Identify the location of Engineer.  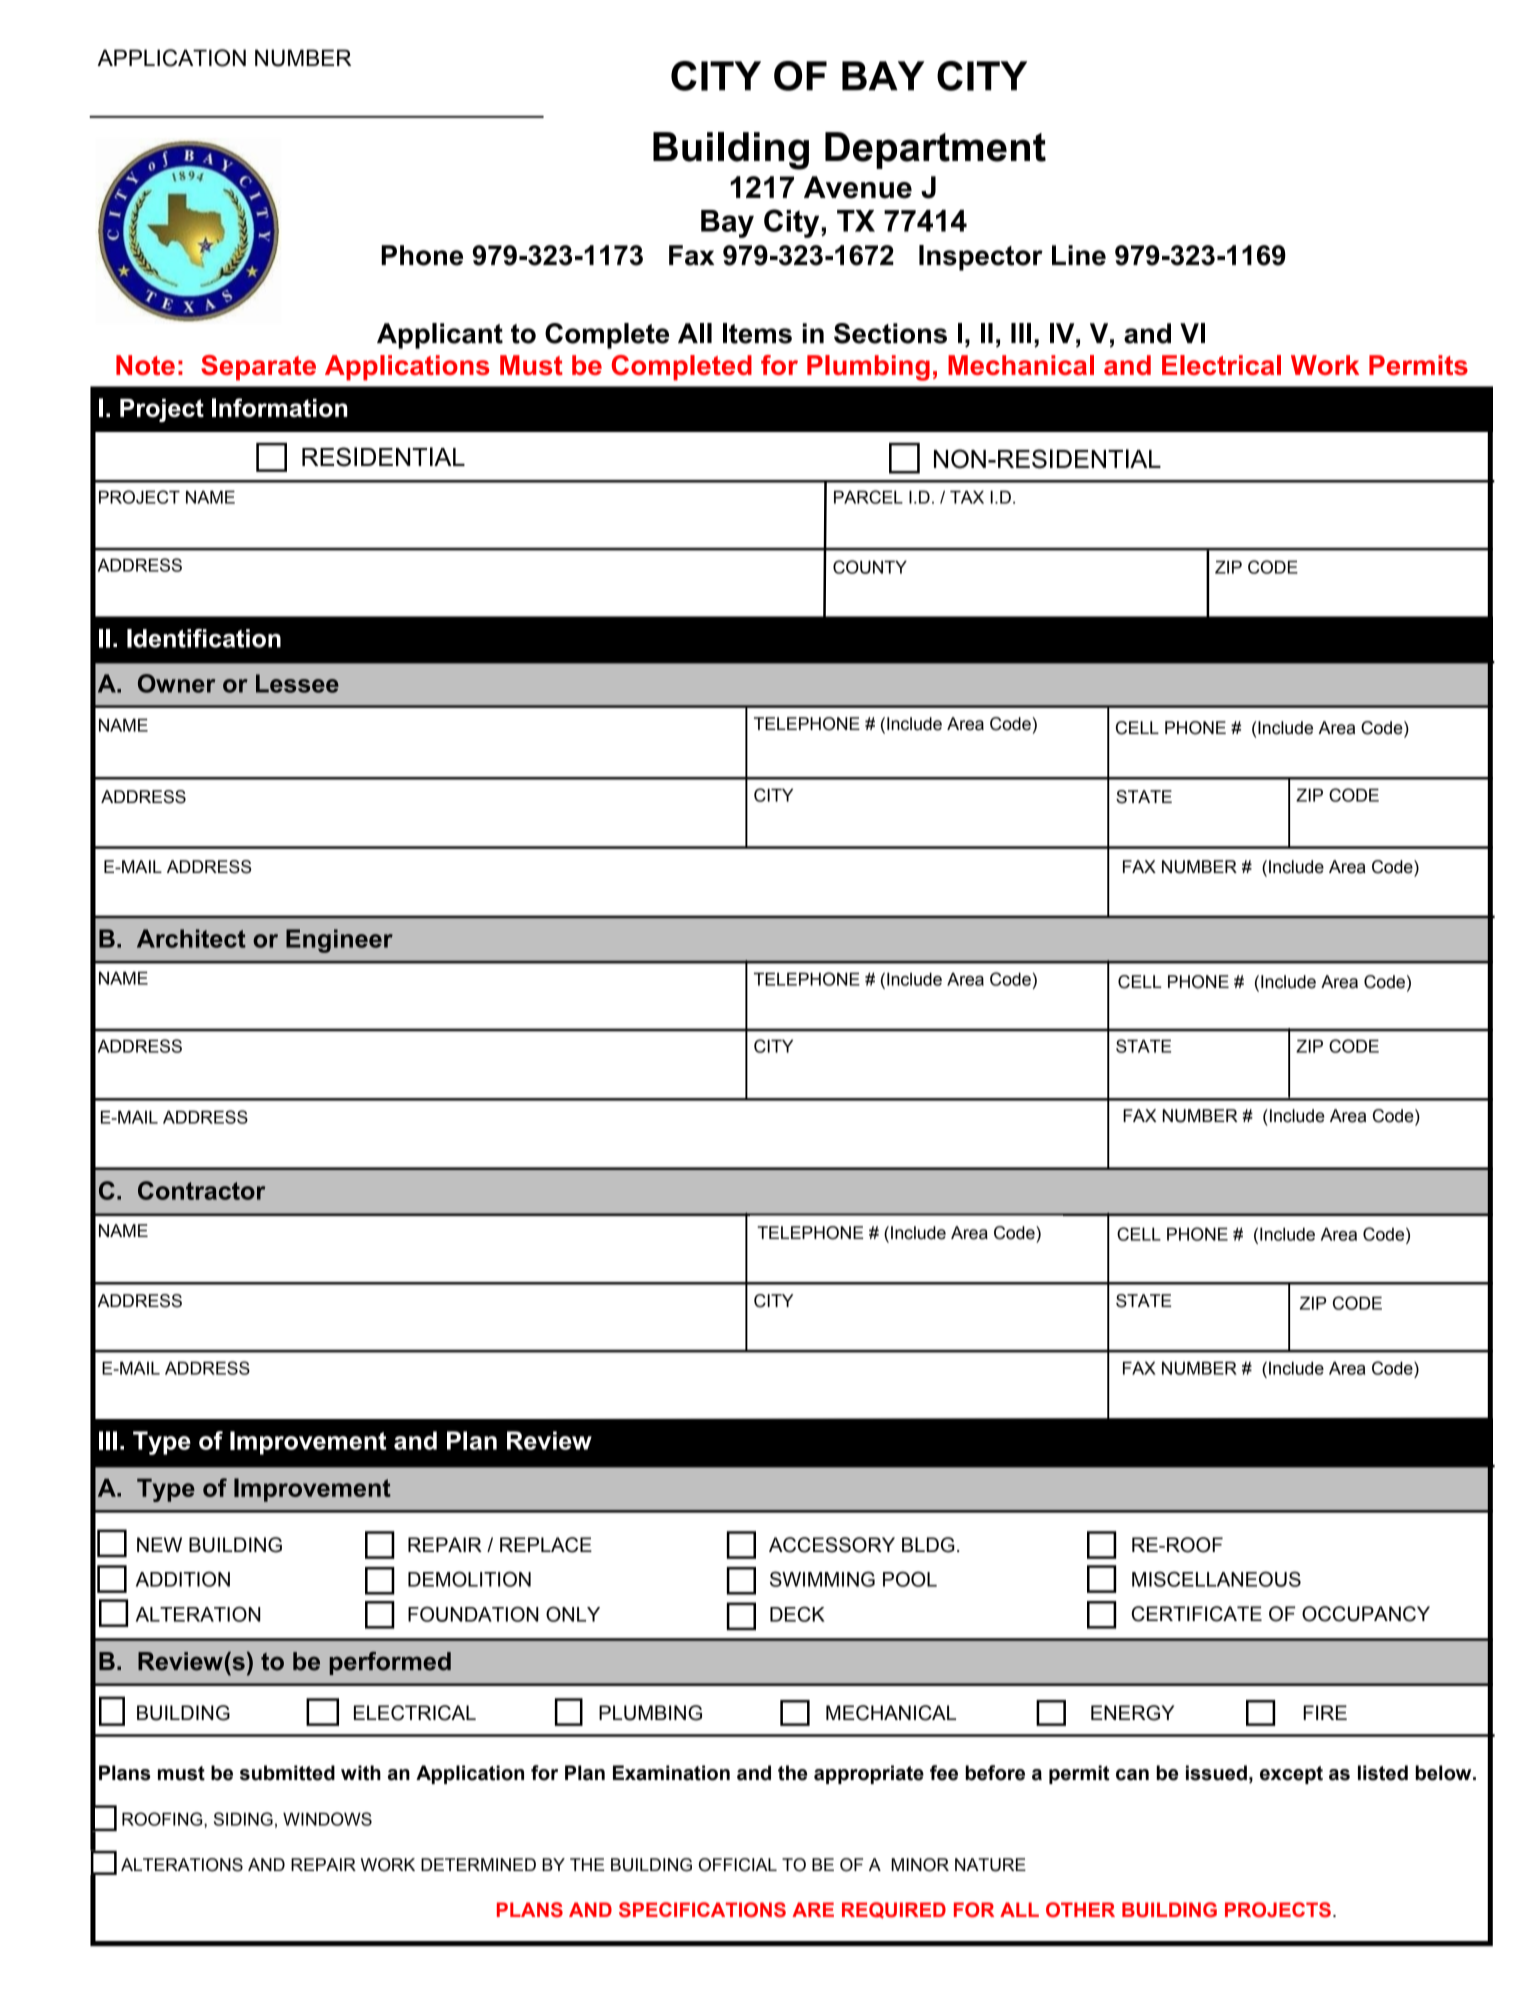
(339, 941).
